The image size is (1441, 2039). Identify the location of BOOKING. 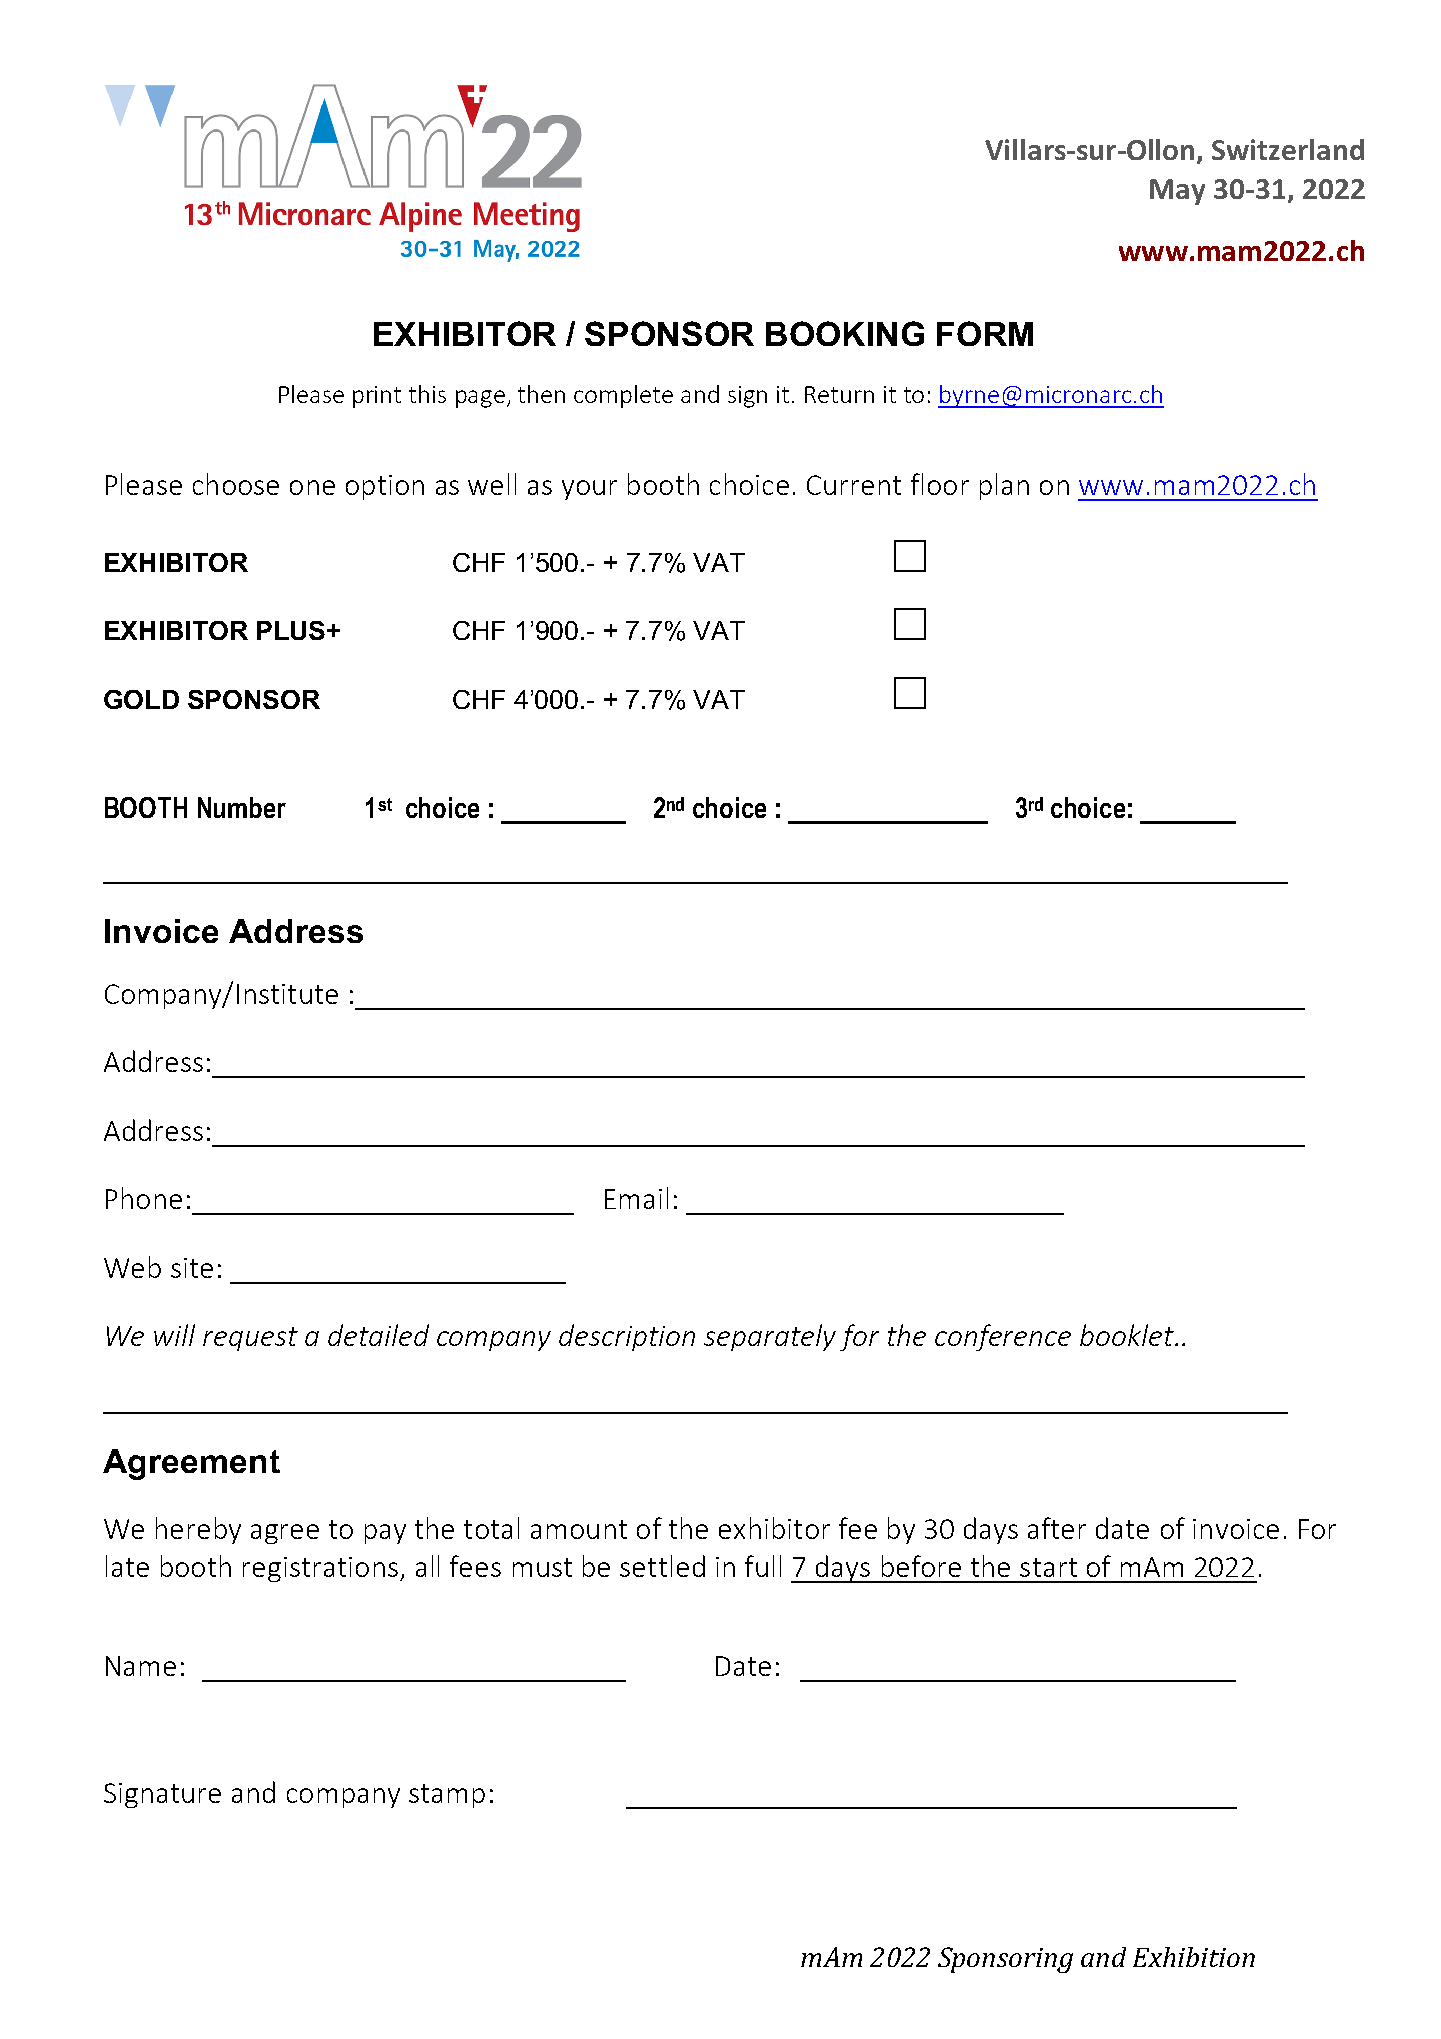
(845, 333).
